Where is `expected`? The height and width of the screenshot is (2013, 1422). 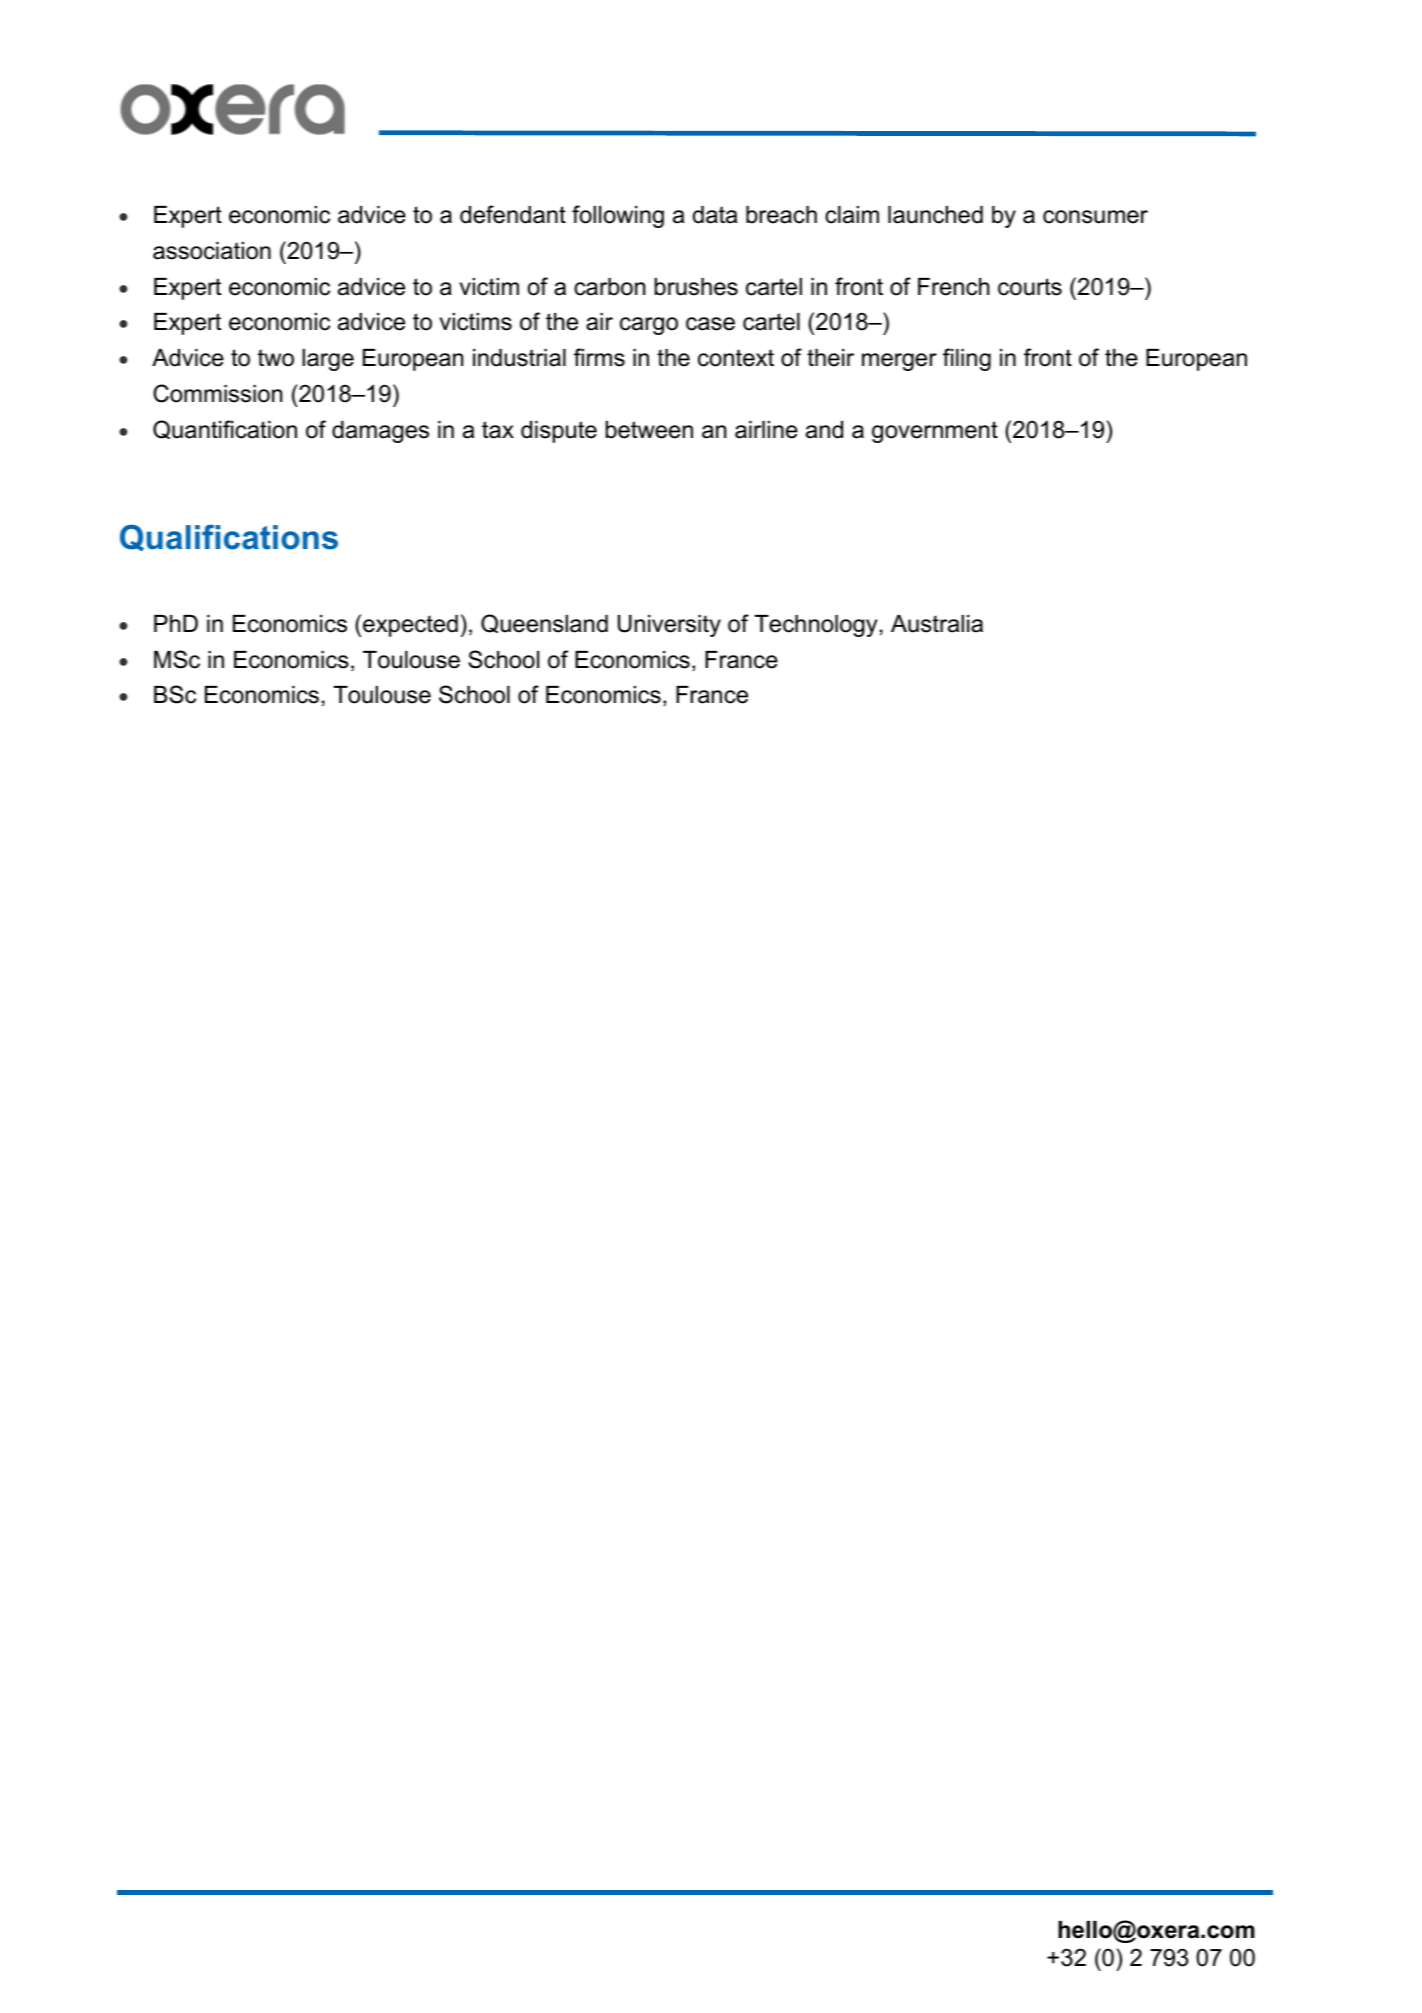 expected is located at coordinates (410, 626).
